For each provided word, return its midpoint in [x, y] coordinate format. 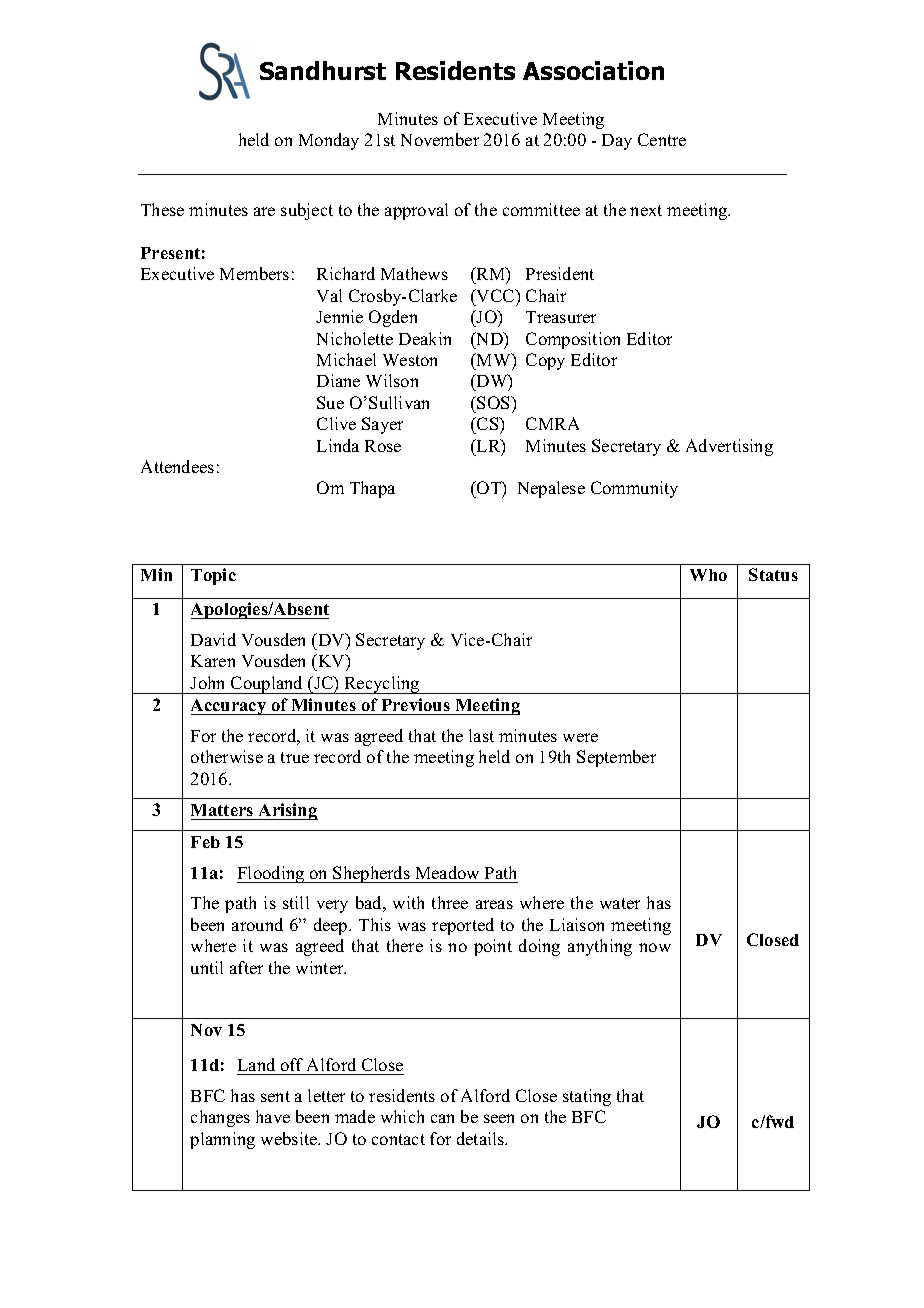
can [442, 1118]
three [450, 902]
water [620, 903]
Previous [416, 704]
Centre [662, 139]
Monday [329, 141]
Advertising [729, 447]
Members [254, 273]
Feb [205, 842]
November [440, 139]
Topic [213, 576]
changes [220, 1118]
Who [708, 575]
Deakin [425, 338]
